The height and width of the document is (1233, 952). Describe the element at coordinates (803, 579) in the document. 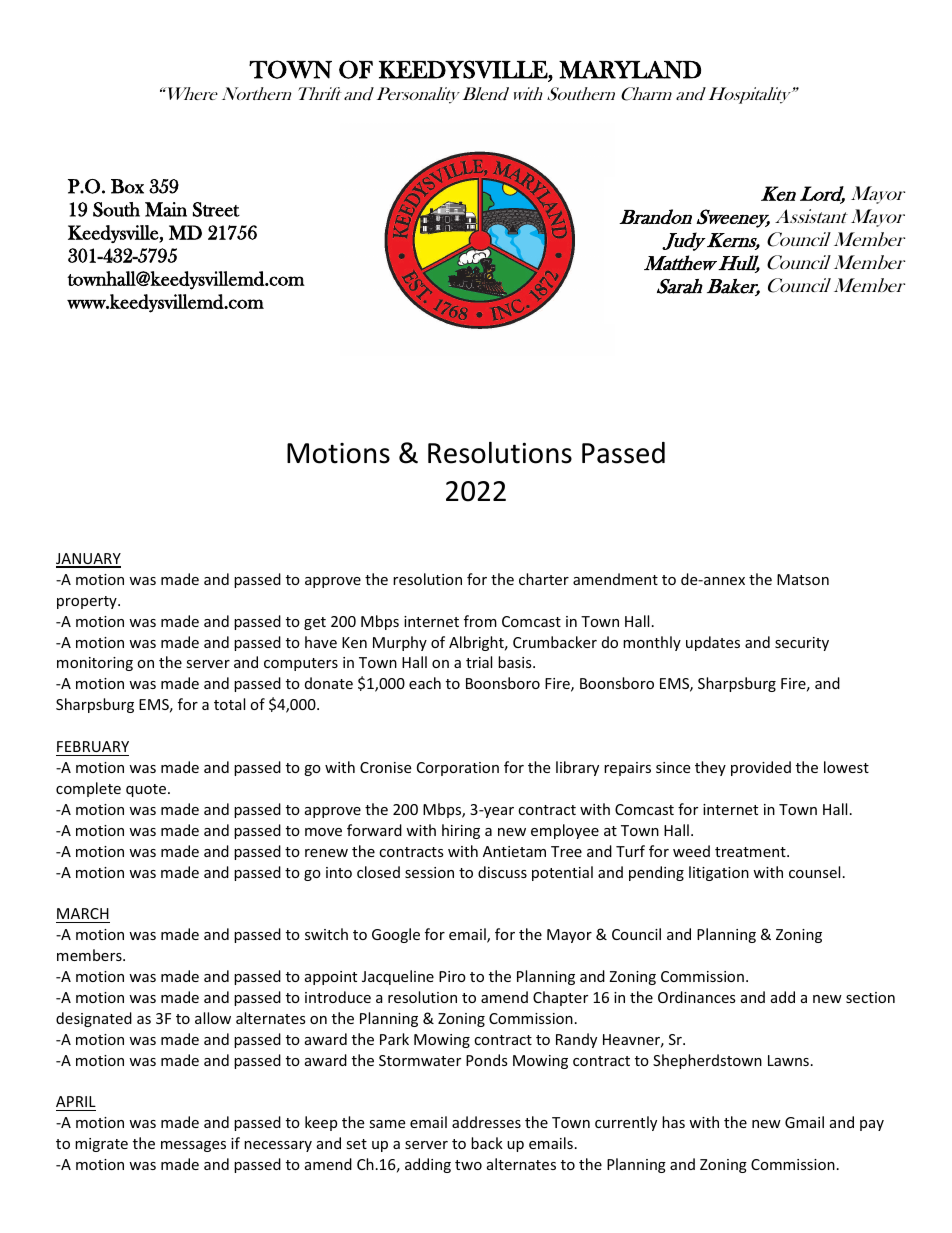

I see `Matson` at that location.
